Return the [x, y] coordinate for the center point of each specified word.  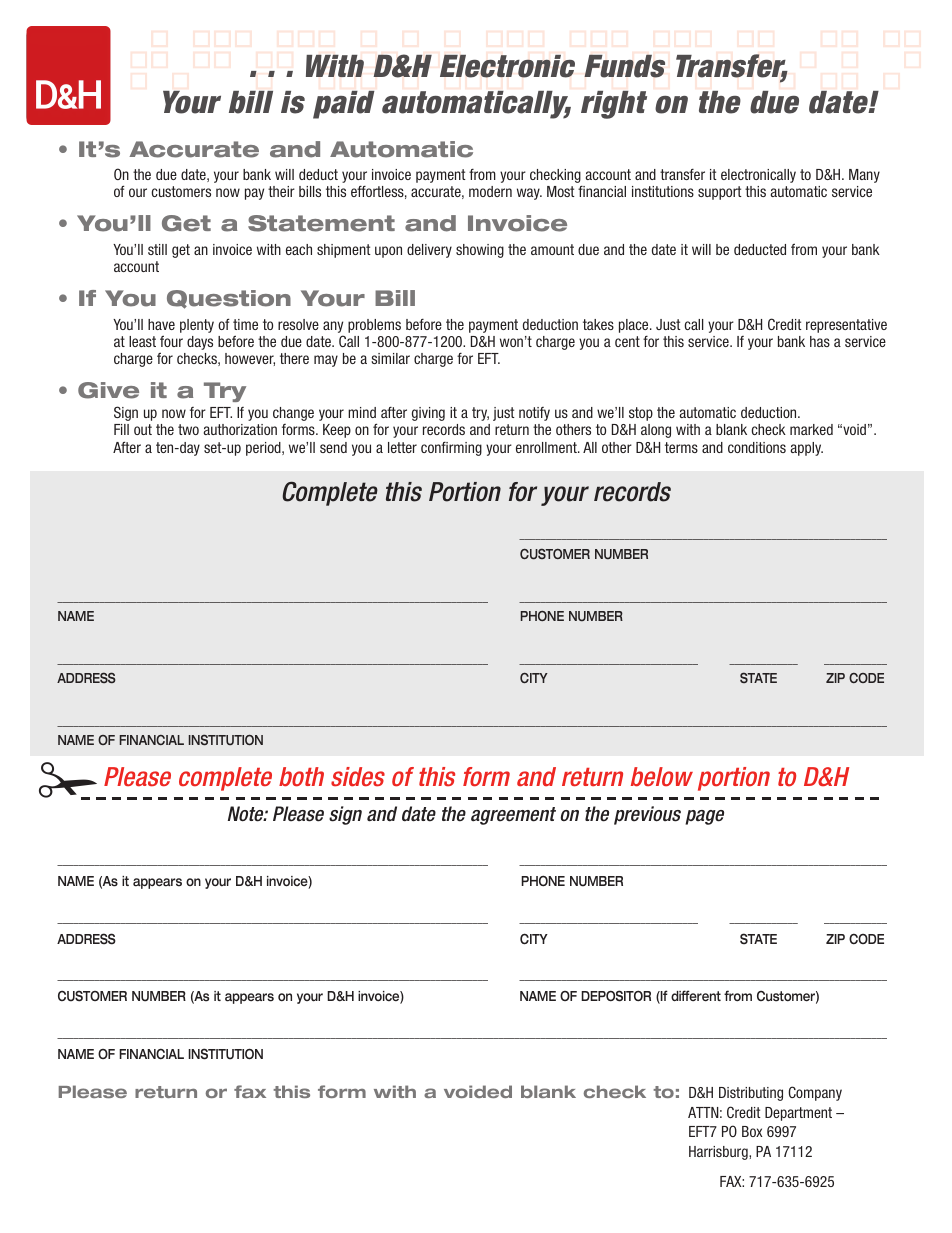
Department [798, 1114]
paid [344, 105]
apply [807, 449]
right [614, 105]
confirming [451, 449]
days [200, 343]
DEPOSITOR [616, 996]
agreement [513, 816]
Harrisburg [719, 1153]
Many [864, 176]
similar [390, 358]
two [188, 429]
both [301, 777]
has [820, 341]
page [704, 817]
